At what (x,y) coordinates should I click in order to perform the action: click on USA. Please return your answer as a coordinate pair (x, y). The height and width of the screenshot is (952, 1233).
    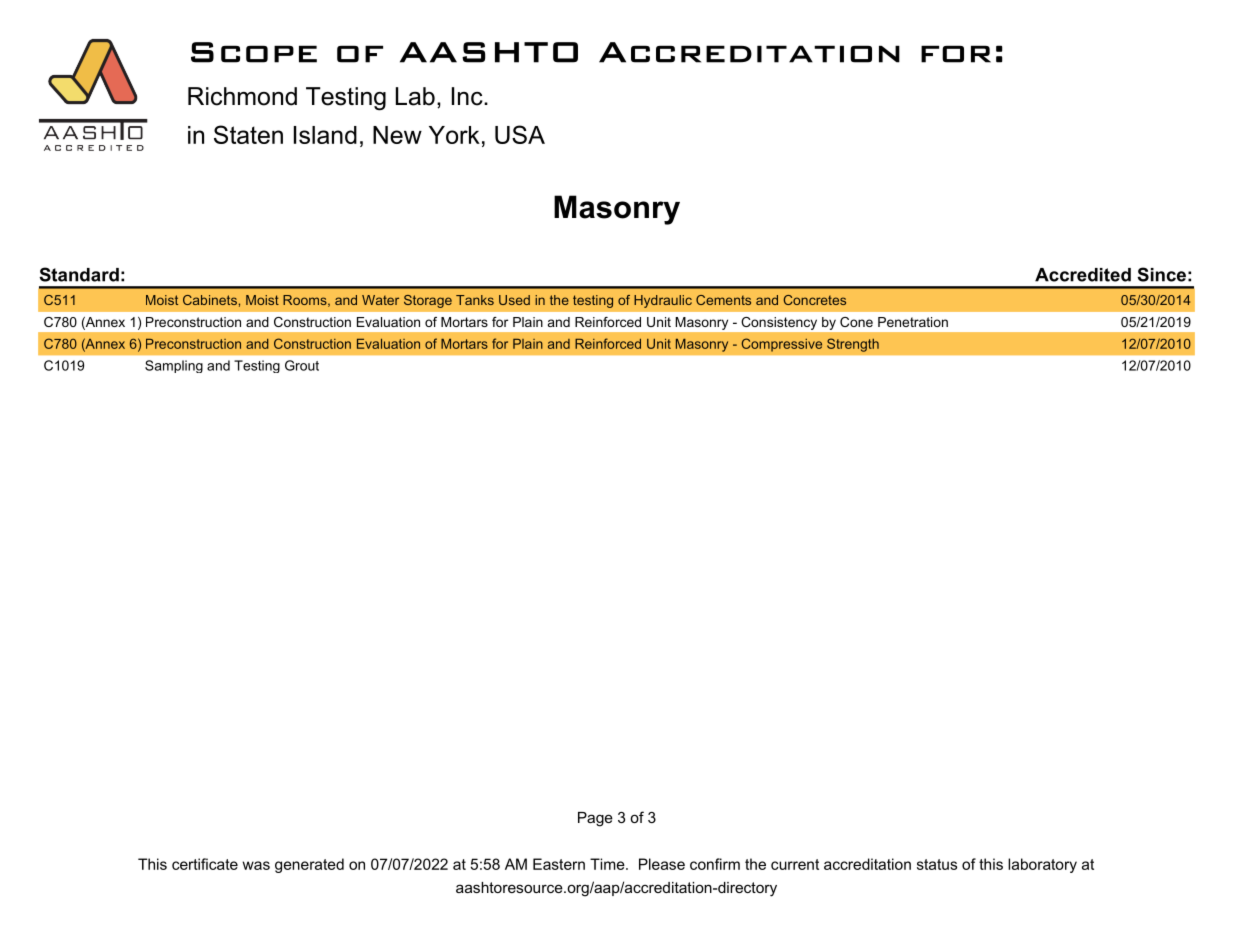
    Looking at the image, I should click on (520, 134).
